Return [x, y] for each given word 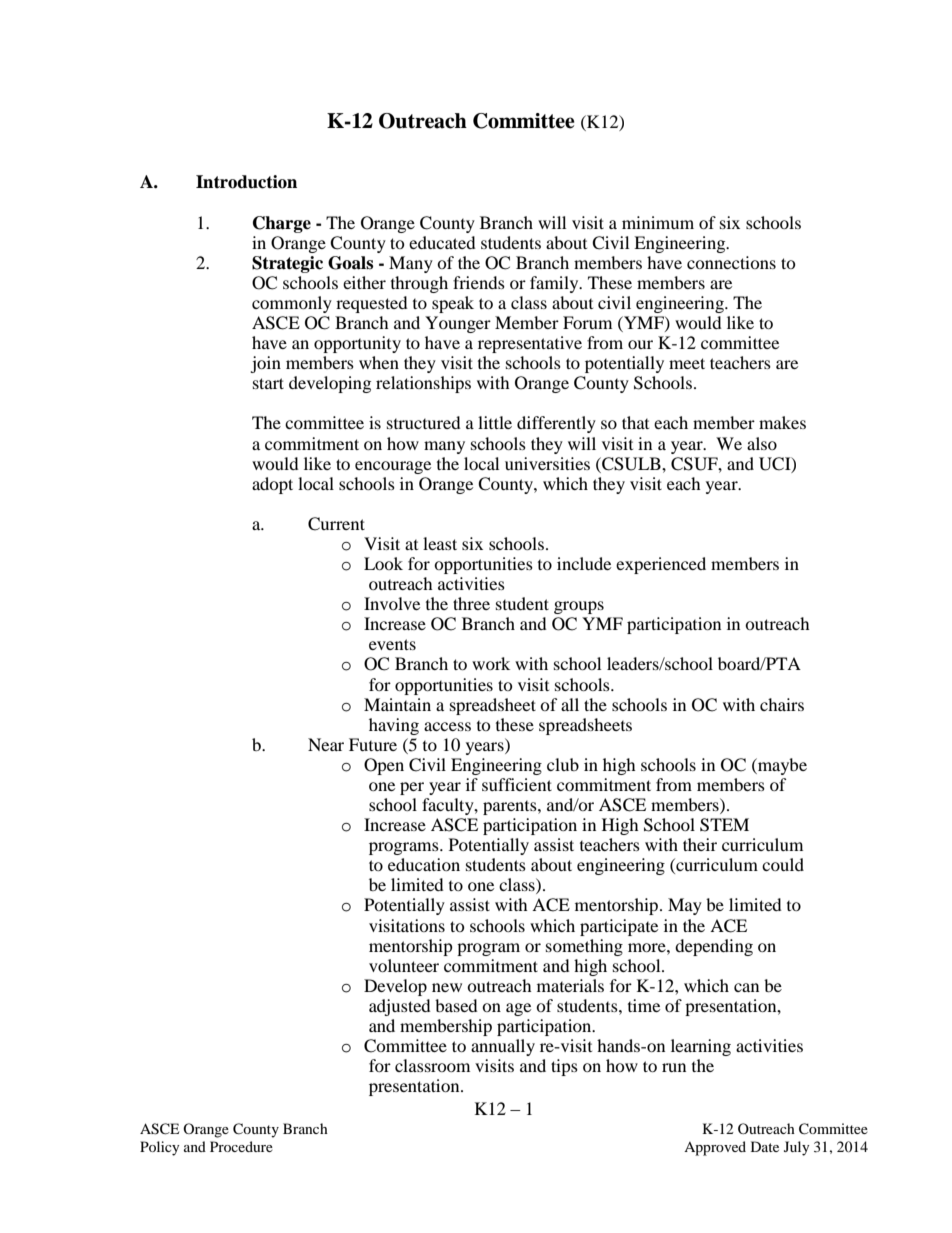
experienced [661, 565]
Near [326, 744]
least [440, 543]
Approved [715, 1148]
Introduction [246, 182]
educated [442, 242]
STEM [724, 825]
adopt [272, 485]
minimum [658, 222]
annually [503, 1047]
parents [511, 808]
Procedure [241, 1146]
